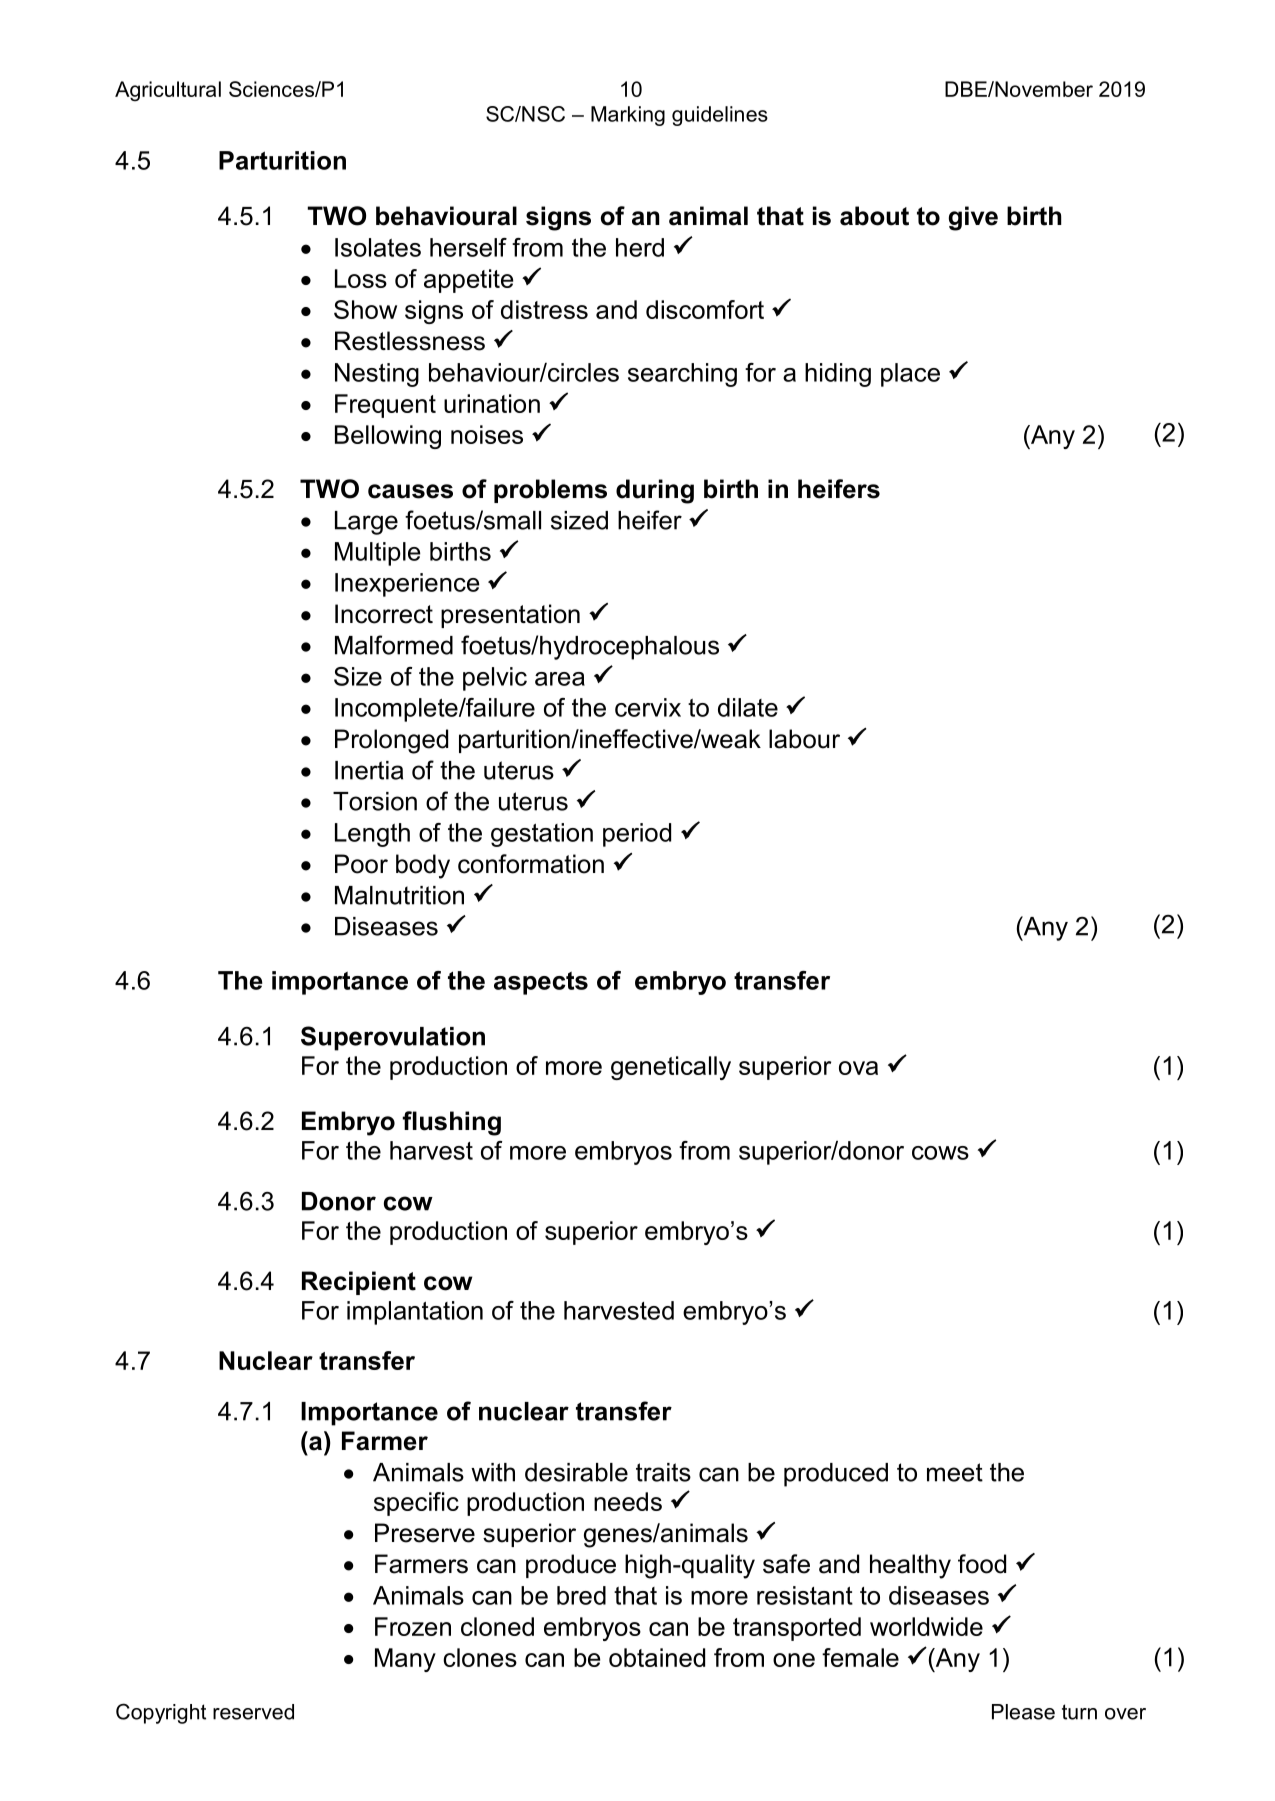 The width and height of the screenshot is (1275, 1801). I want to click on period, so click(637, 835).
